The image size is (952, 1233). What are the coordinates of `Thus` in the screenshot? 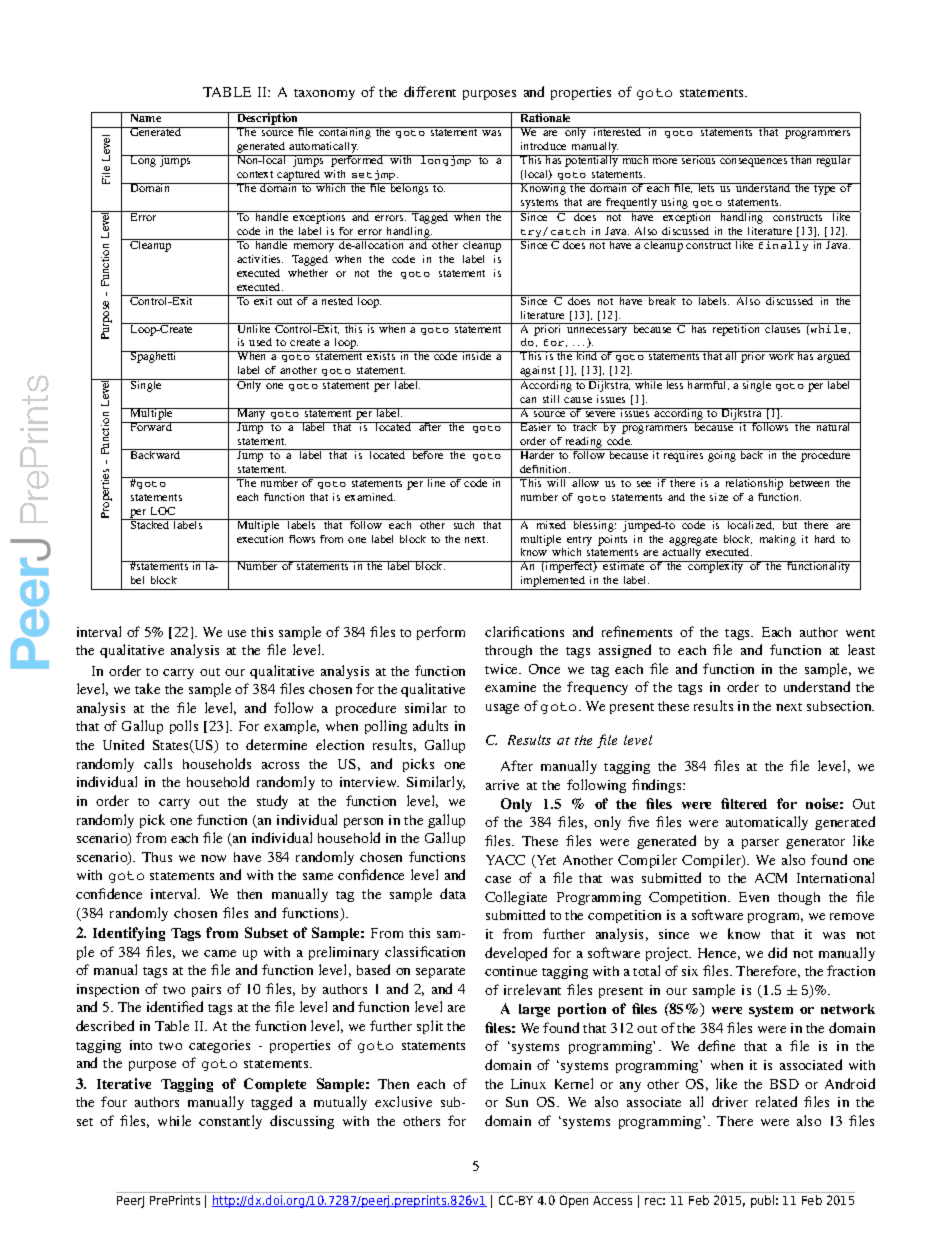 It's located at (157, 857).
